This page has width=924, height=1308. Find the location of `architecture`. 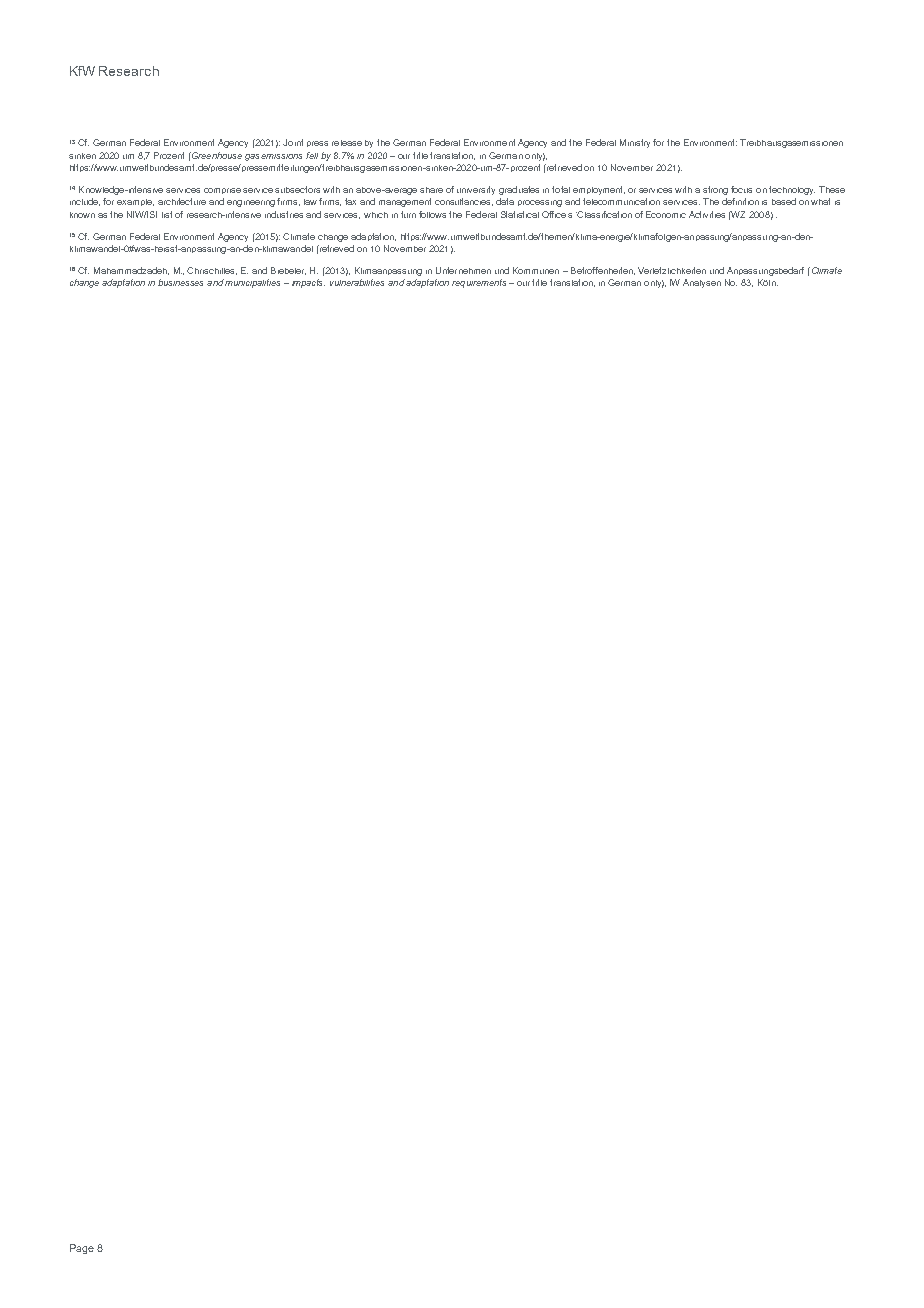

architecture is located at coordinates (182, 201).
